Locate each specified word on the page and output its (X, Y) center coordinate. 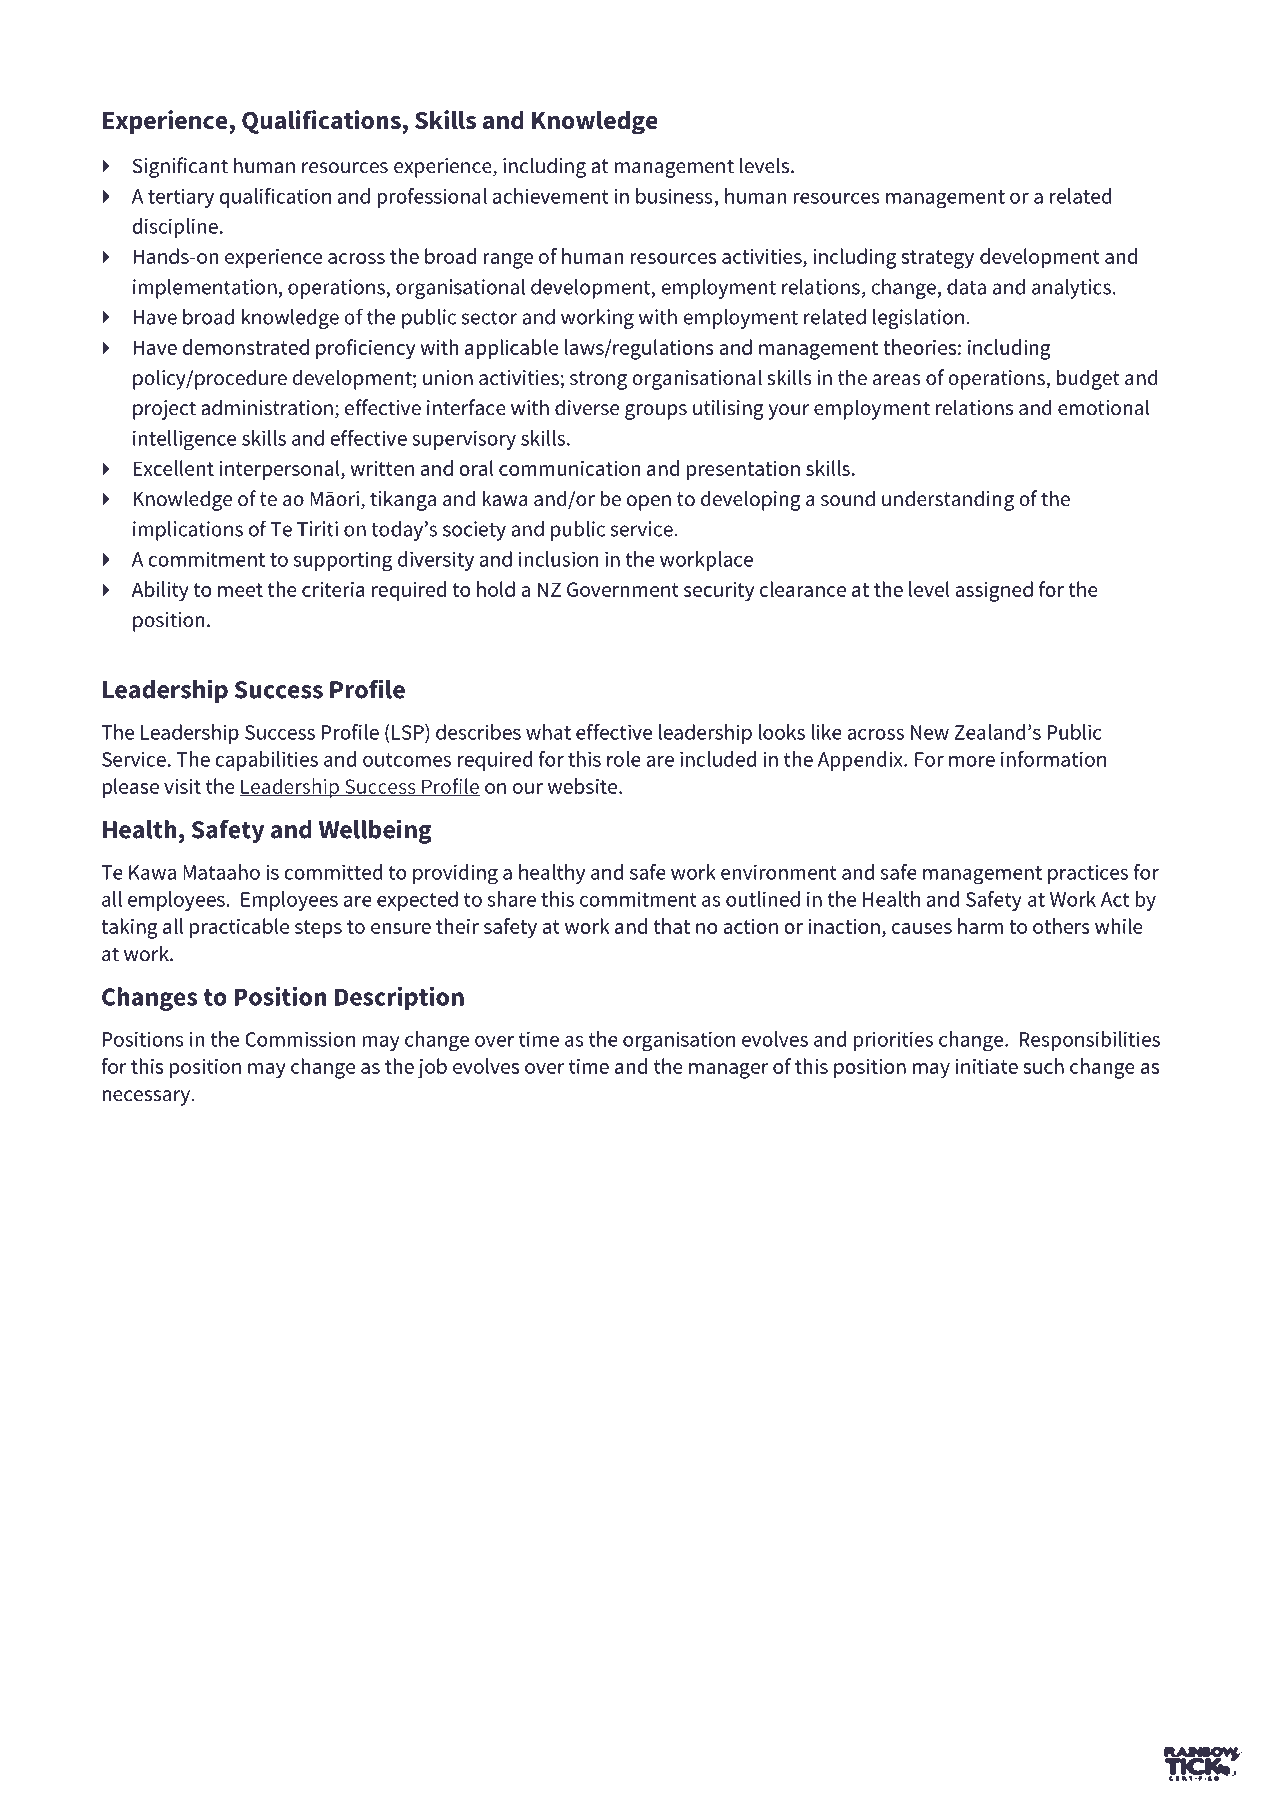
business (674, 196)
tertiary (181, 198)
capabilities (266, 761)
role (624, 759)
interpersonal (281, 470)
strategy (937, 259)
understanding (948, 500)
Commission (300, 1039)
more (972, 761)
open (649, 503)
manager (728, 1071)
